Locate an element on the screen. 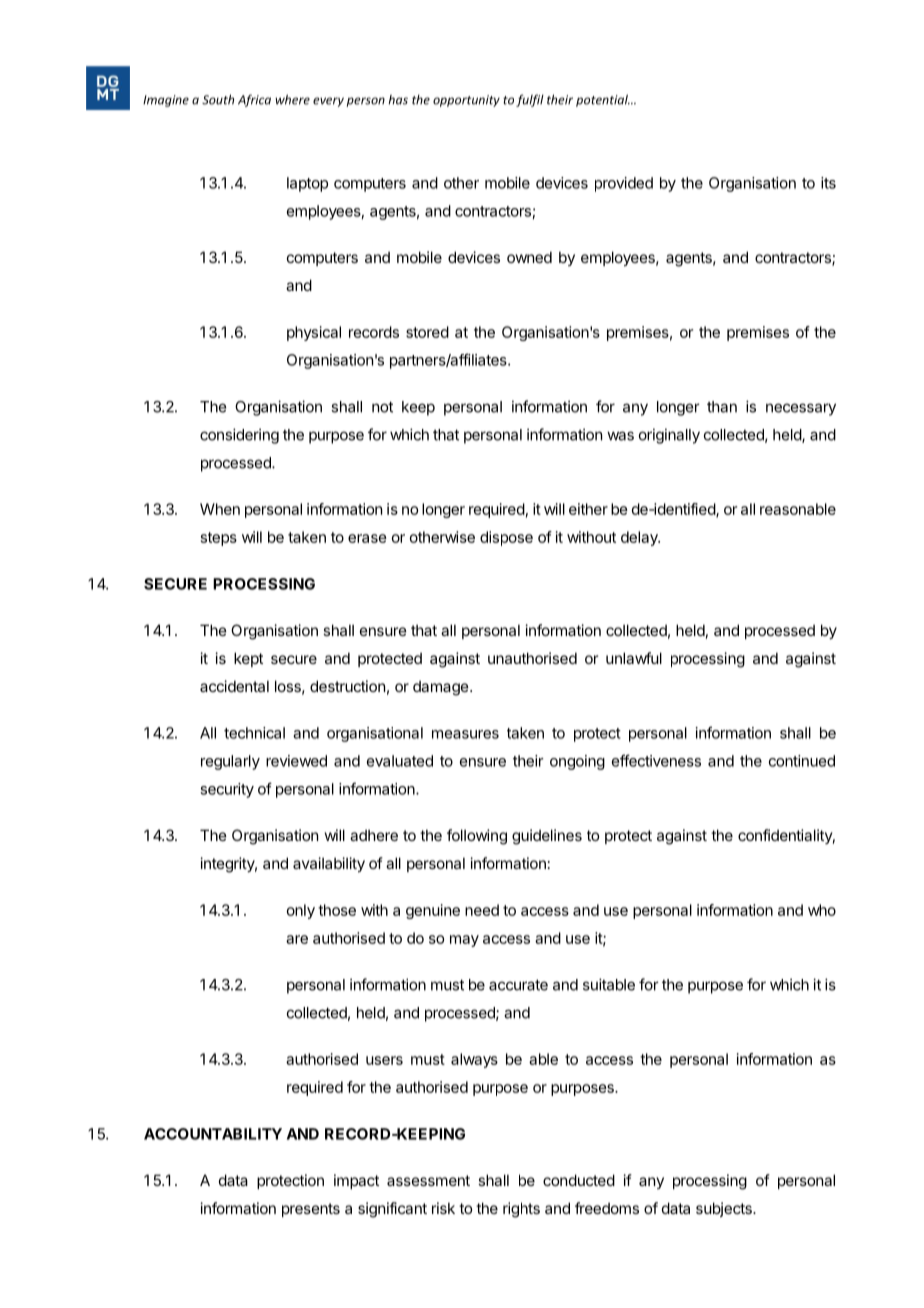 Image resolution: width=924 pixels, height=1308 pixels. When is located at coordinates (220, 509).
